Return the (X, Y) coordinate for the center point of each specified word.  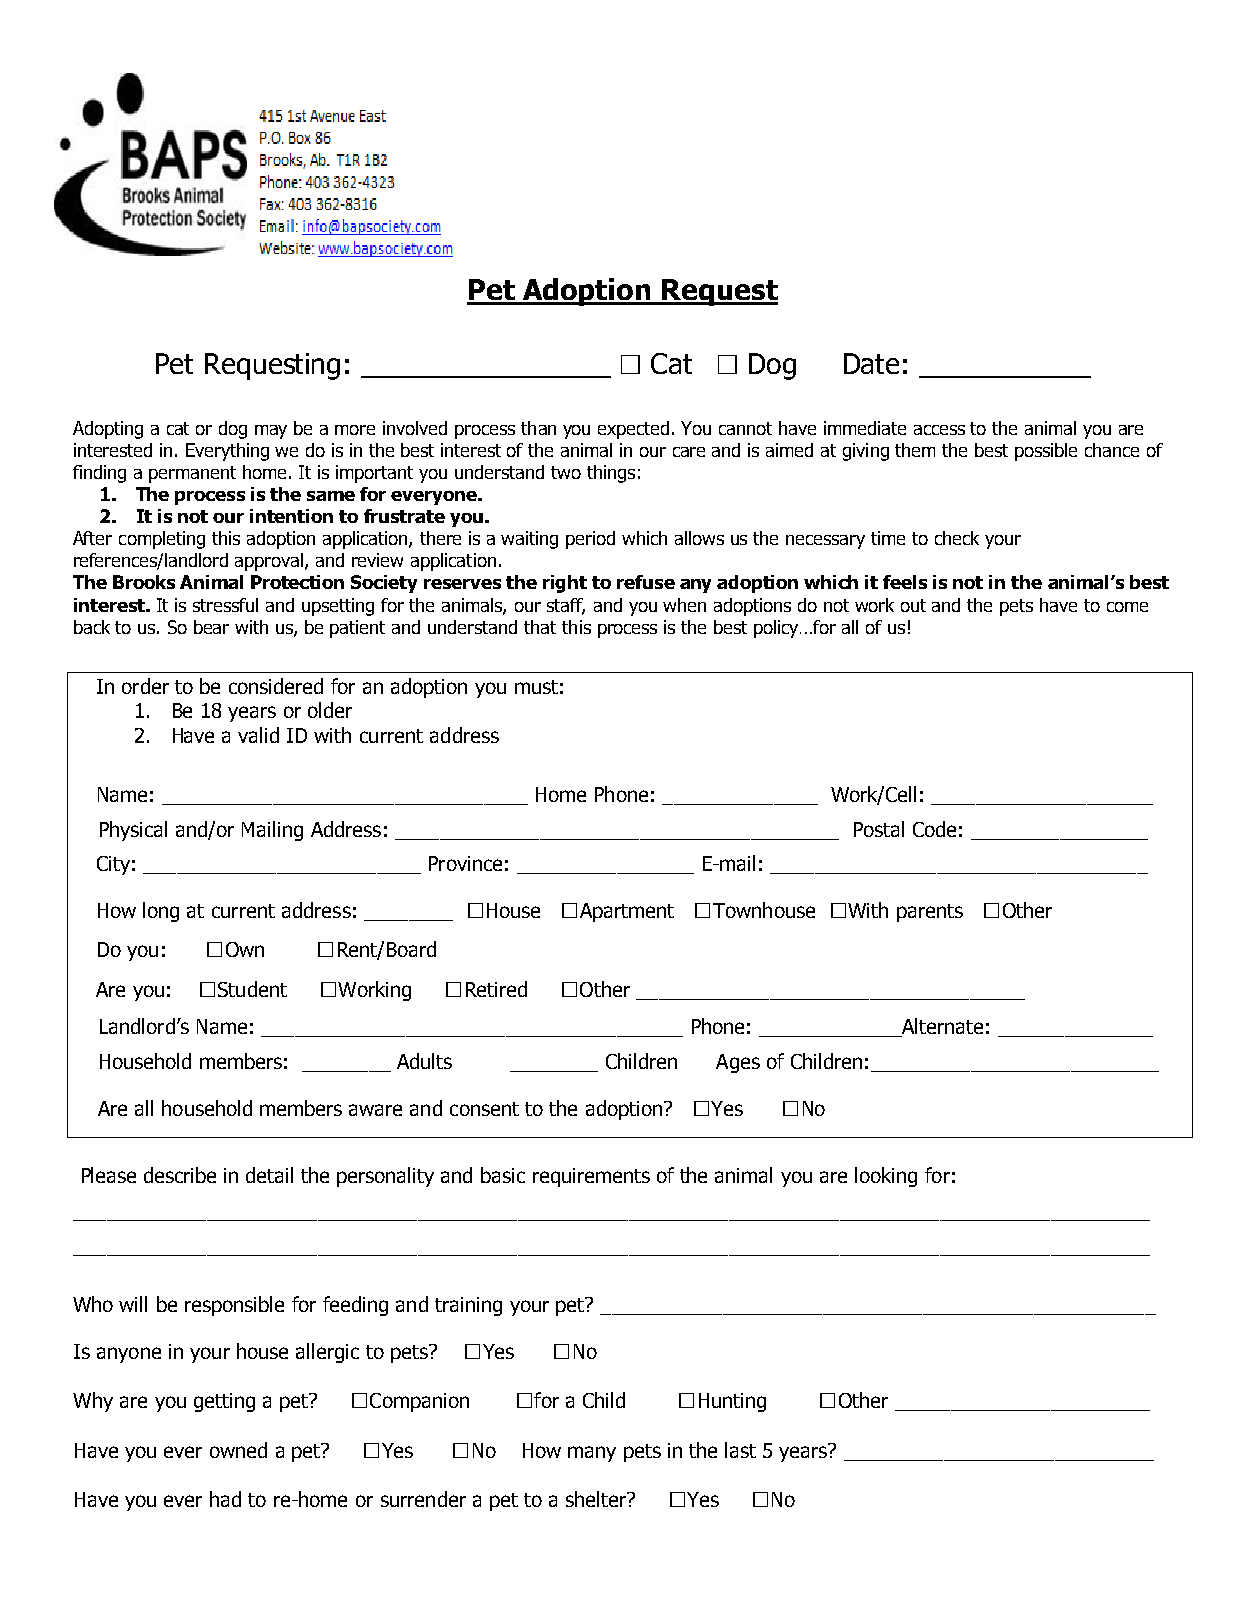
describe (180, 1175)
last (740, 1450)
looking (886, 1177)
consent (484, 1109)
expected (633, 430)
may (271, 432)
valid (258, 735)
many (592, 1454)
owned (238, 1450)
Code (934, 829)
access (939, 430)
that (540, 627)
